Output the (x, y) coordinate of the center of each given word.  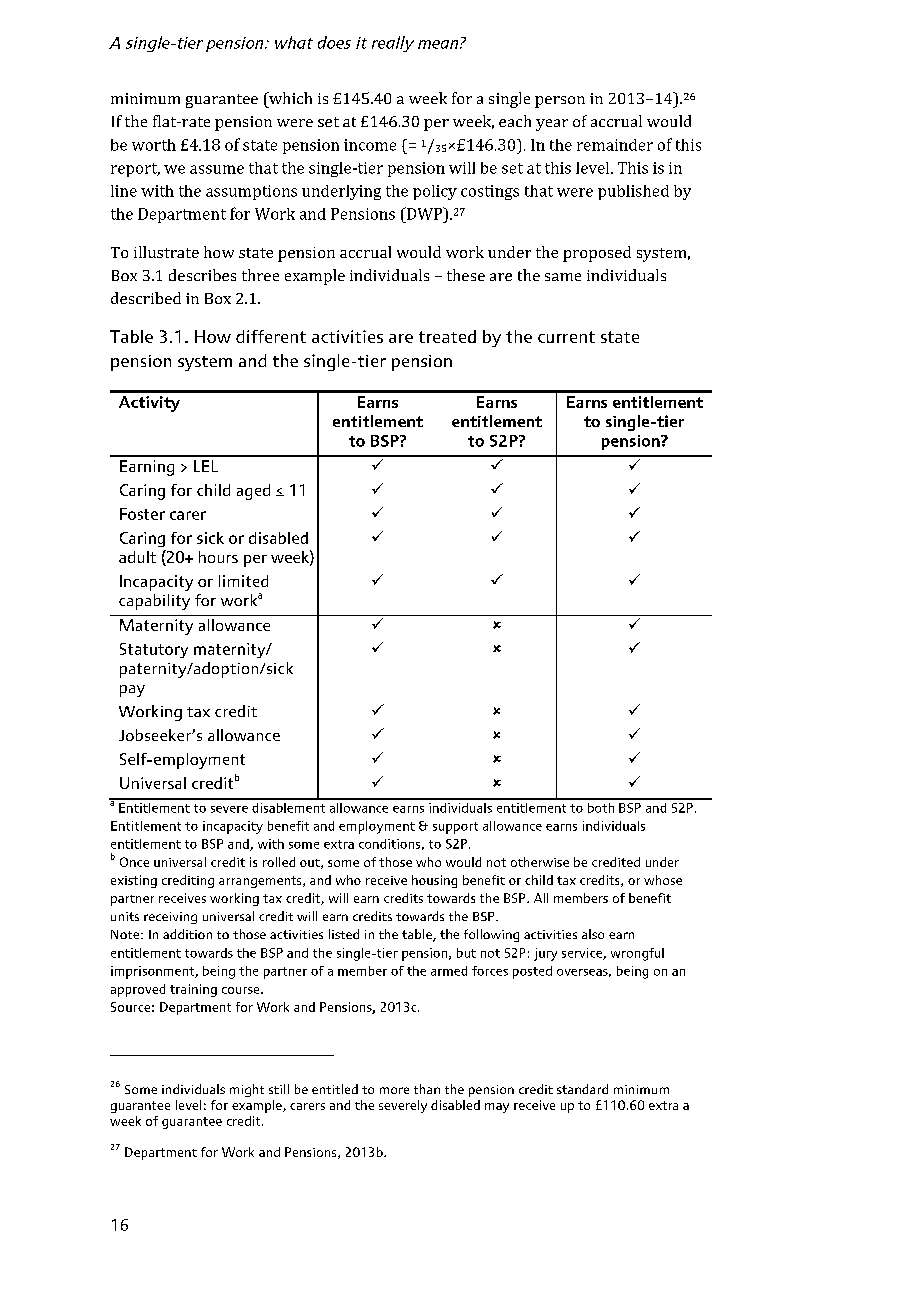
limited (243, 581)
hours (218, 557)
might (247, 1090)
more (394, 1090)
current (566, 337)
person (560, 102)
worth (154, 145)
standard (582, 1089)
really (393, 44)
